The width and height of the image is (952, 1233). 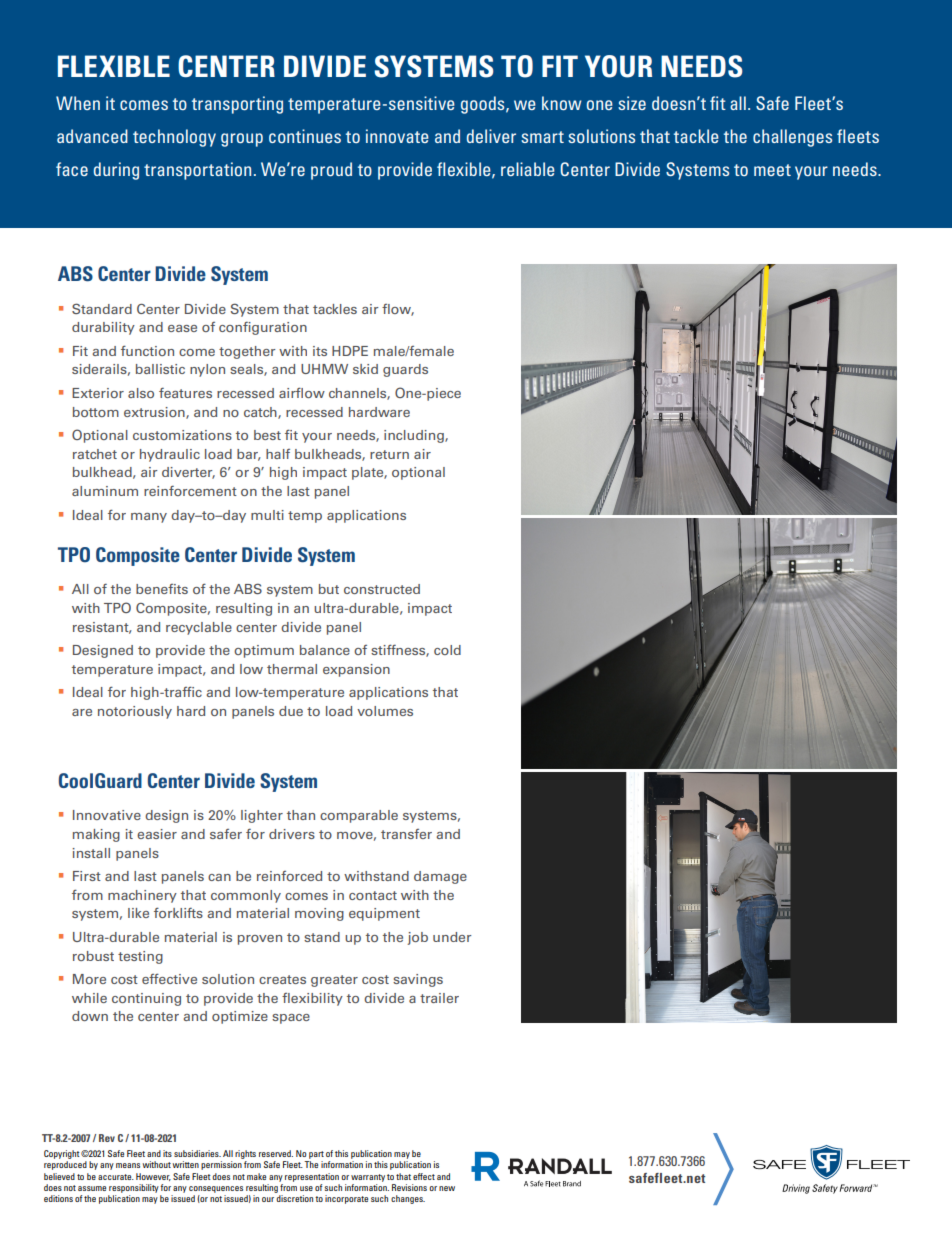 What do you see at coordinates (174, 138) in the image?
I see `technology` at bounding box center [174, 138].
